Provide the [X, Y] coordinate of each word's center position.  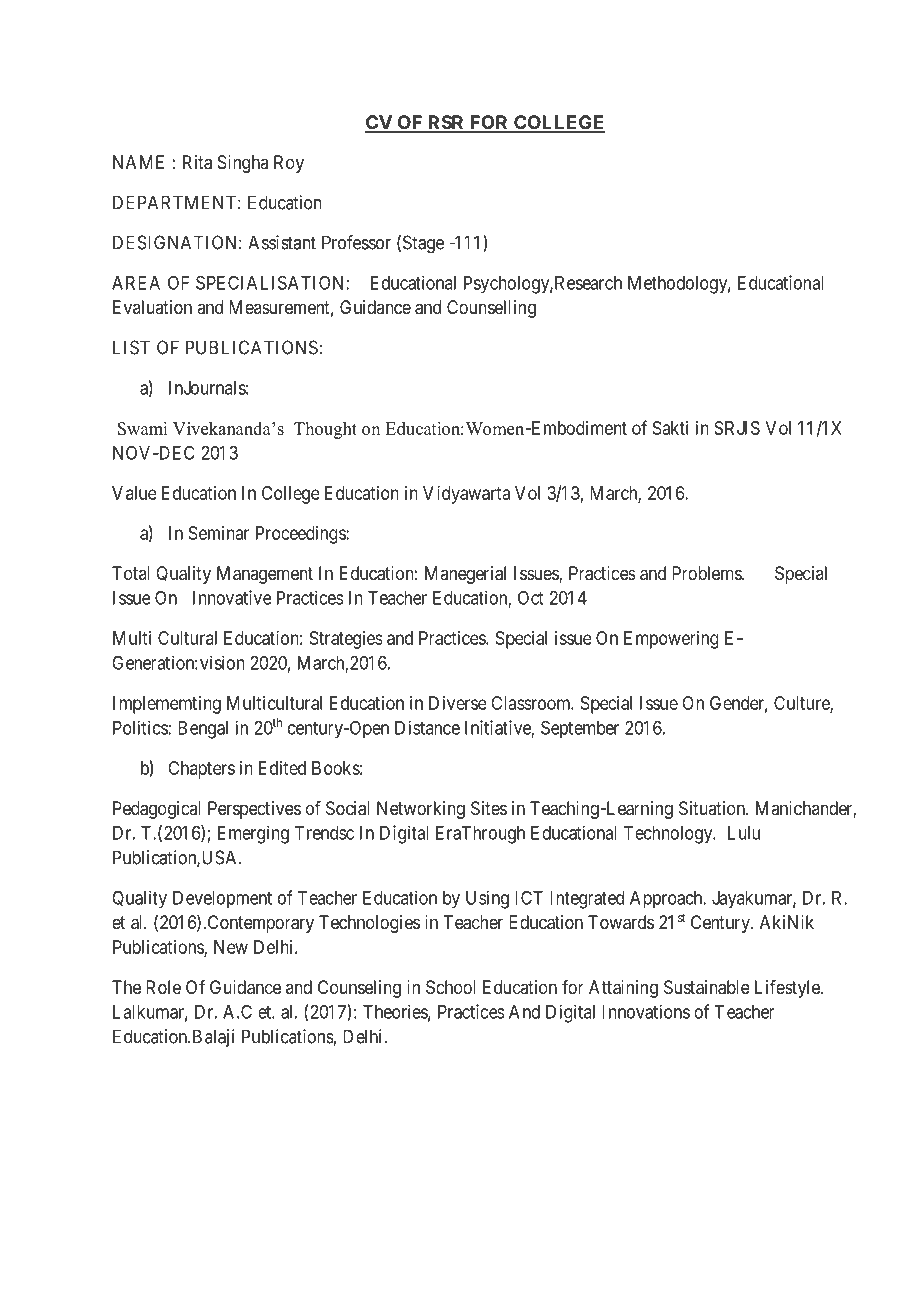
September [580, 729]
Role [163, 987]
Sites [489, 808]
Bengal [203, 730]
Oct [530, 598]
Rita [197, 162]
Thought [325, 430]
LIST [131, 347]
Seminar [219, 533]
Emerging [253, 834]
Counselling [491, 309]
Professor [356, 242]
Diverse [458, 703]
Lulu [744, 833]
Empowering [671, 640]
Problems [707, 573]
